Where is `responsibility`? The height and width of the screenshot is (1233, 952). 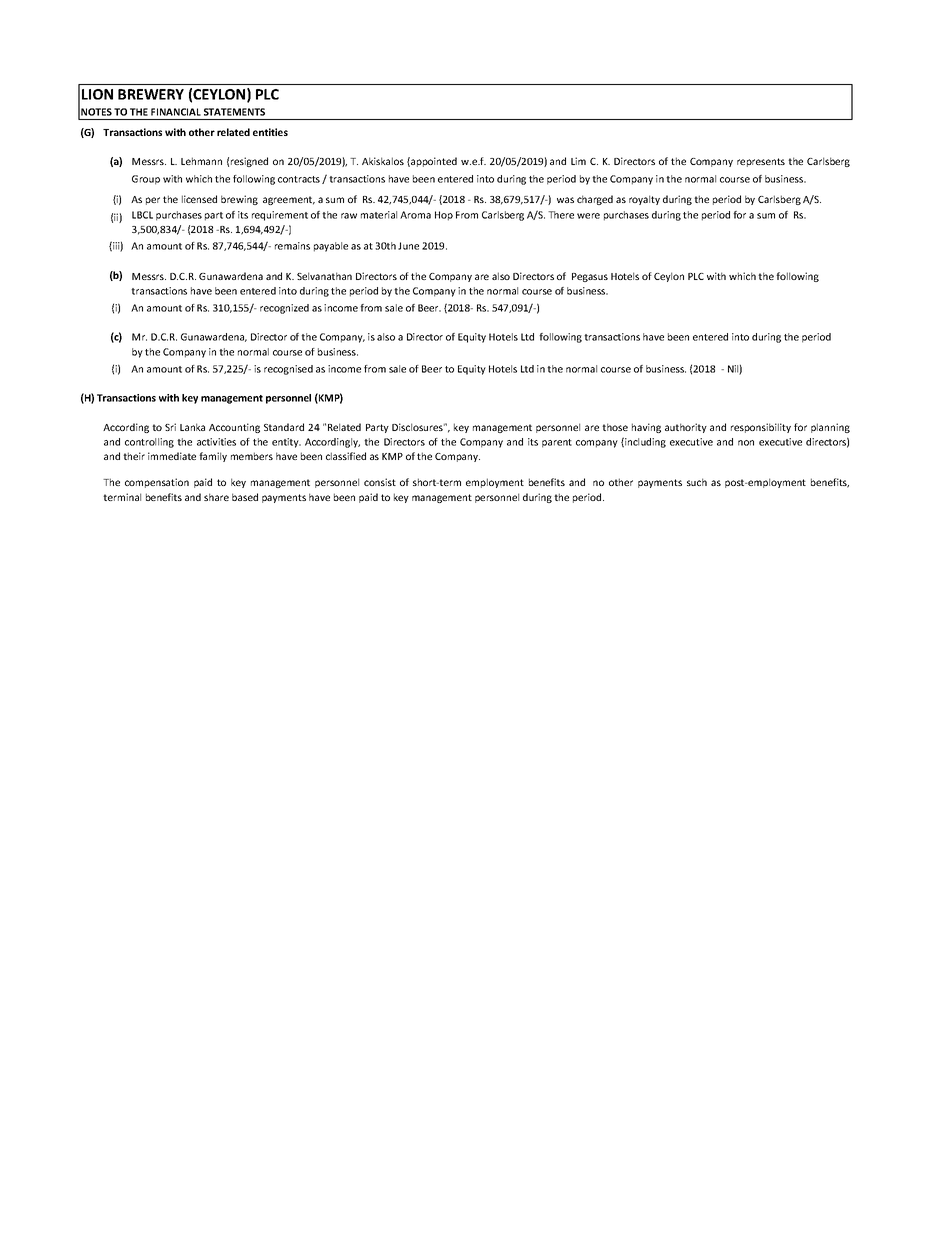
responsibility is located at coordinates (761, 428).
